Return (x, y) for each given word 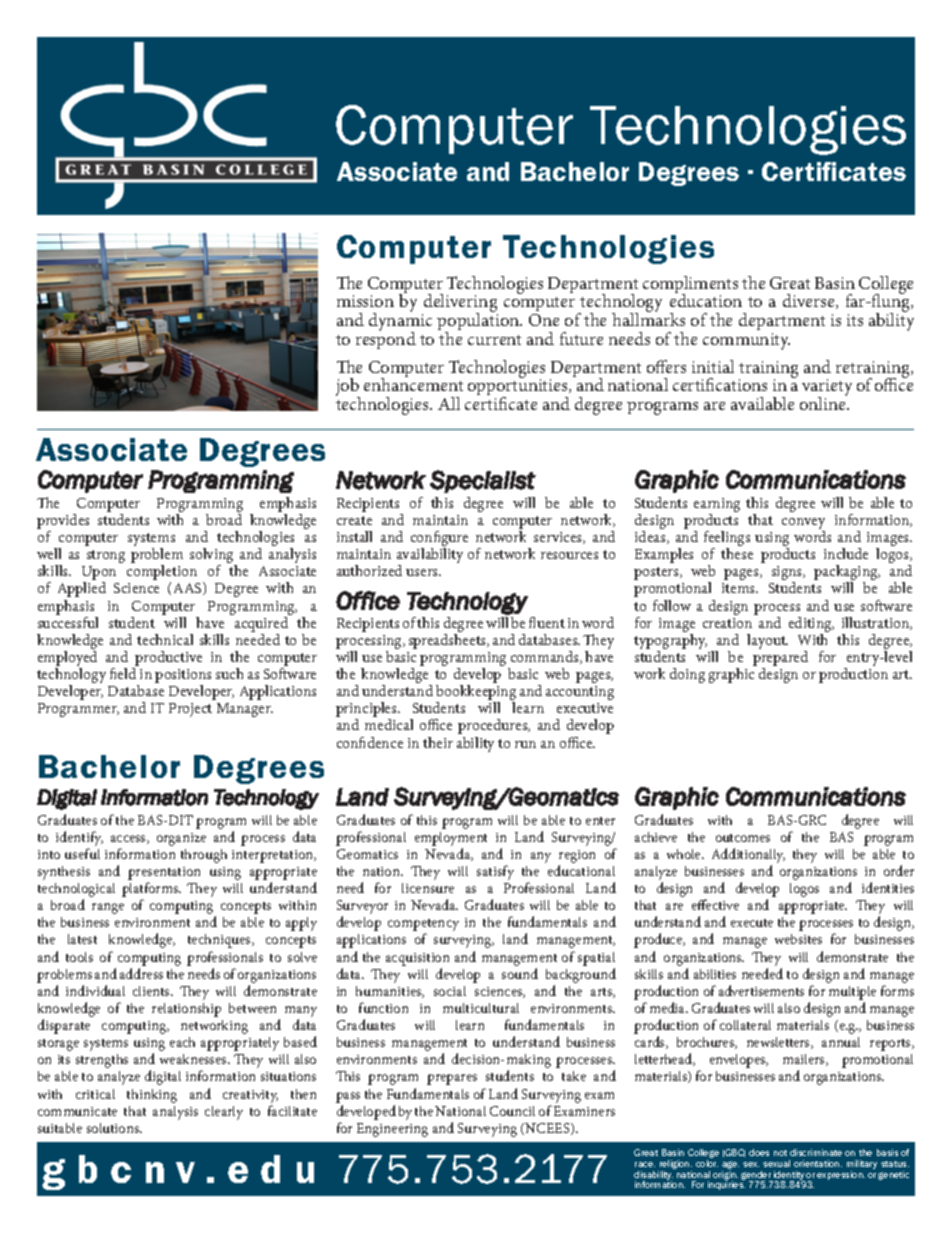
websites (798, 939)
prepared (780, 660)
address (141, 973)
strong (106, 556)
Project (190, 710)
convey (803, 525)
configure (439, 540)
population (479, 322)
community (746, 341)
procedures (494, 726)
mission (365, 301)
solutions (114, 1128)
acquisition (417, 959)
